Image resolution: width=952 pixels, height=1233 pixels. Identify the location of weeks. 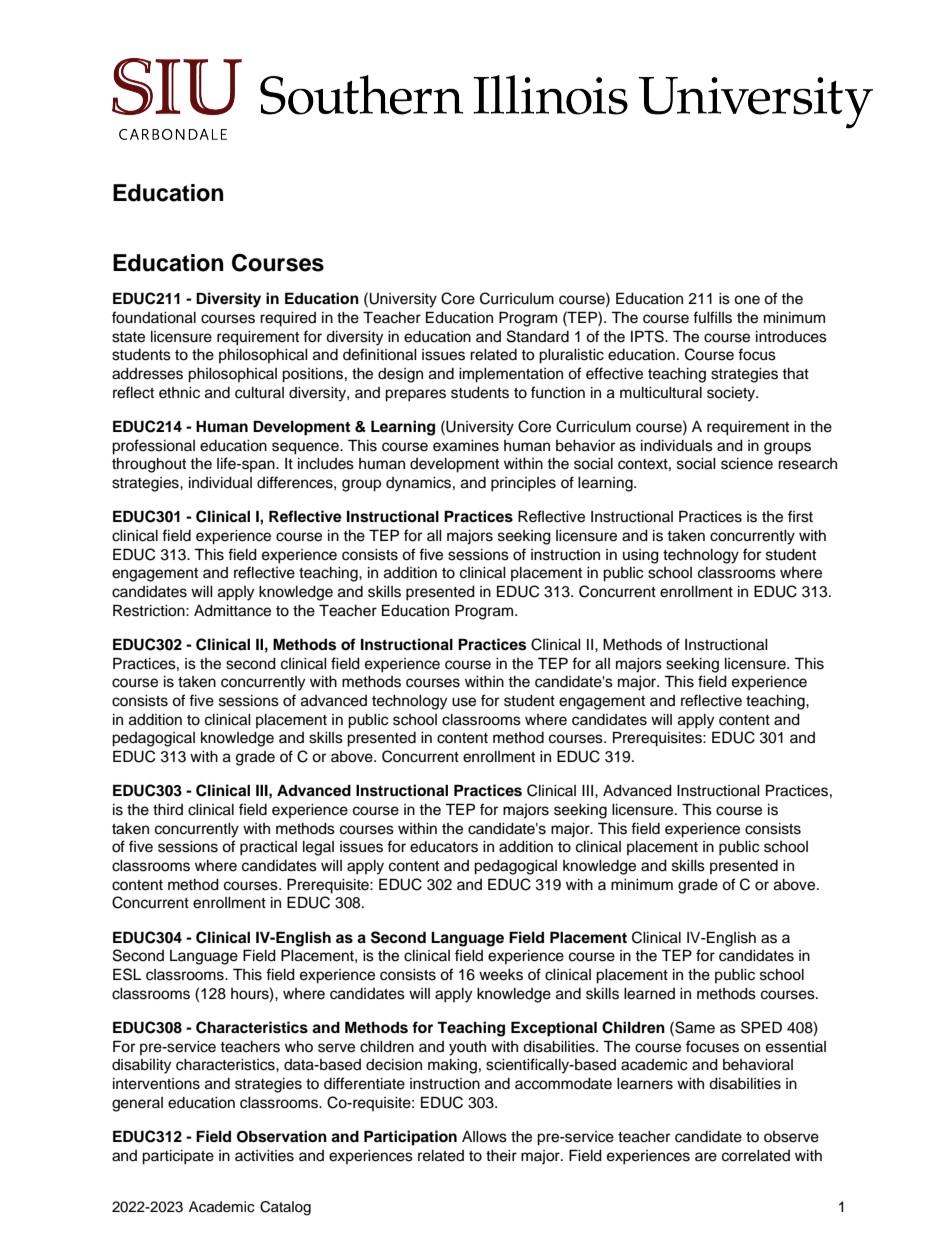
(501, 975).
